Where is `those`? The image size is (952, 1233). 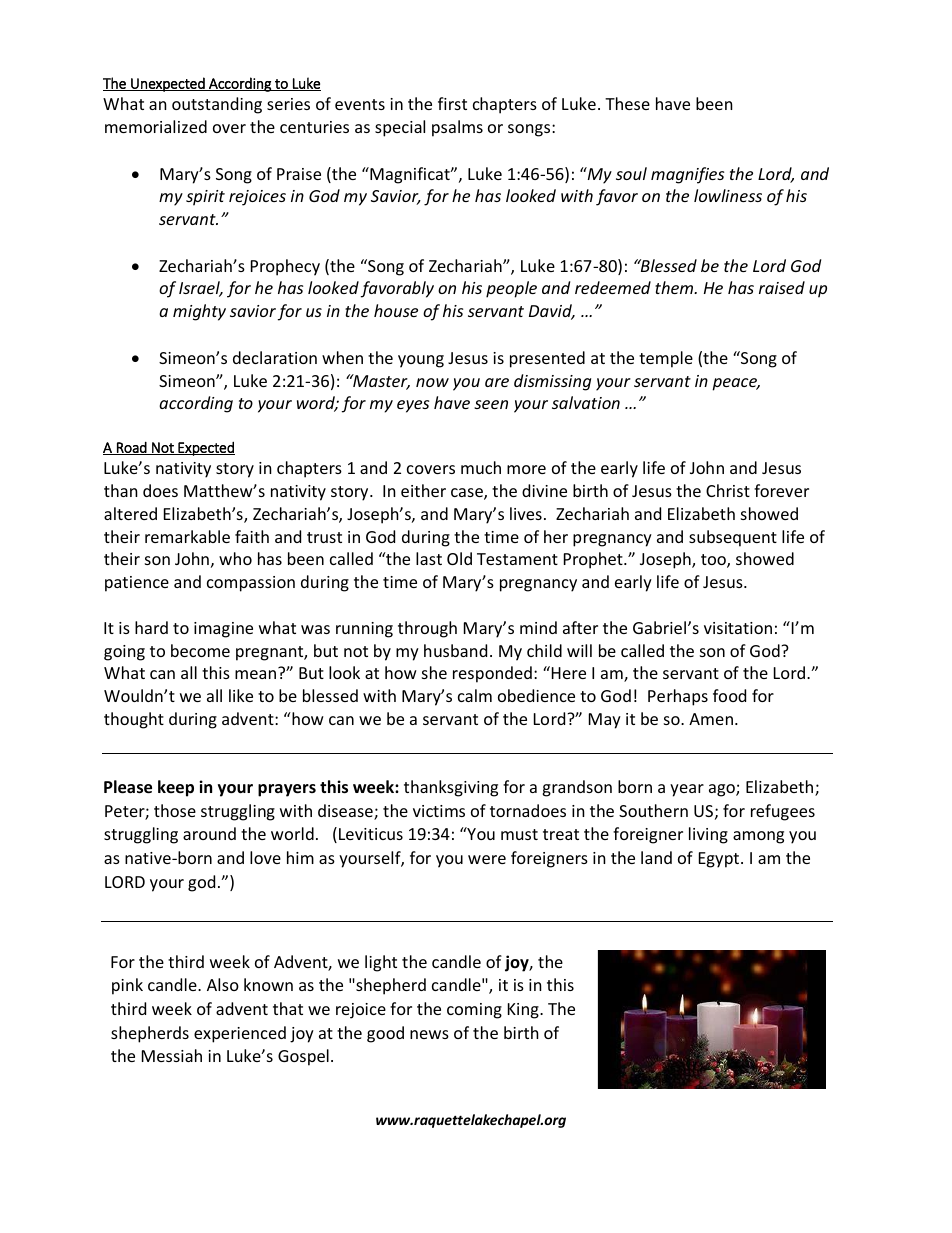 those is located at coordinates (175, 810).
